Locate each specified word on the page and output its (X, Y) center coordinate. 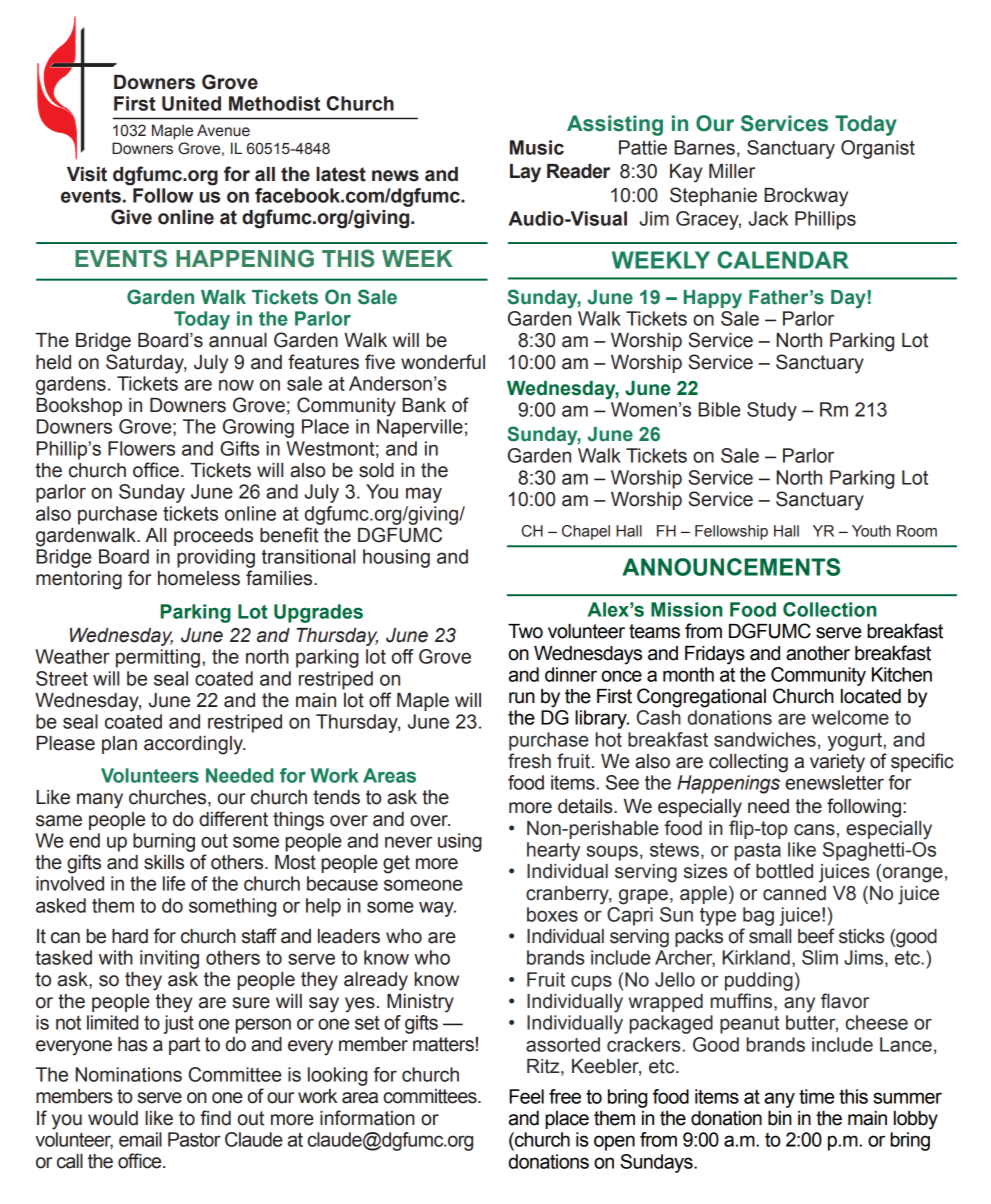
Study (772, 411)
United (191, 103)
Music (537, 147)
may (424, 495)
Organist (878, 149)
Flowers (141, 448)
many (100, 801)
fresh (529, 761)
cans (814, 830)
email (140, 1139)
